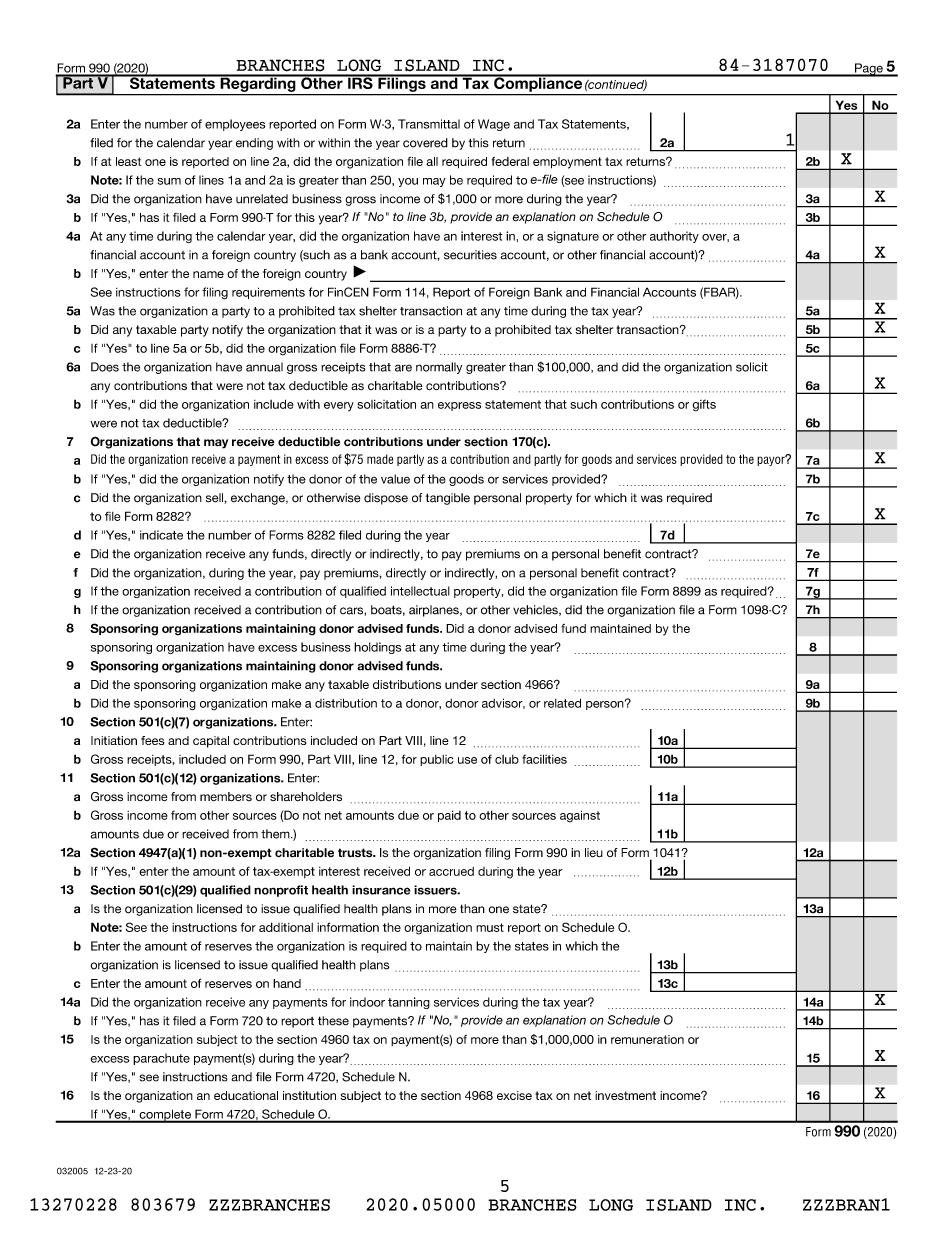 The height and width of the screenshot is (1233, 952). Describe the element at coordinates (567, 163) in the screenshot. I see `employment` at that location.
